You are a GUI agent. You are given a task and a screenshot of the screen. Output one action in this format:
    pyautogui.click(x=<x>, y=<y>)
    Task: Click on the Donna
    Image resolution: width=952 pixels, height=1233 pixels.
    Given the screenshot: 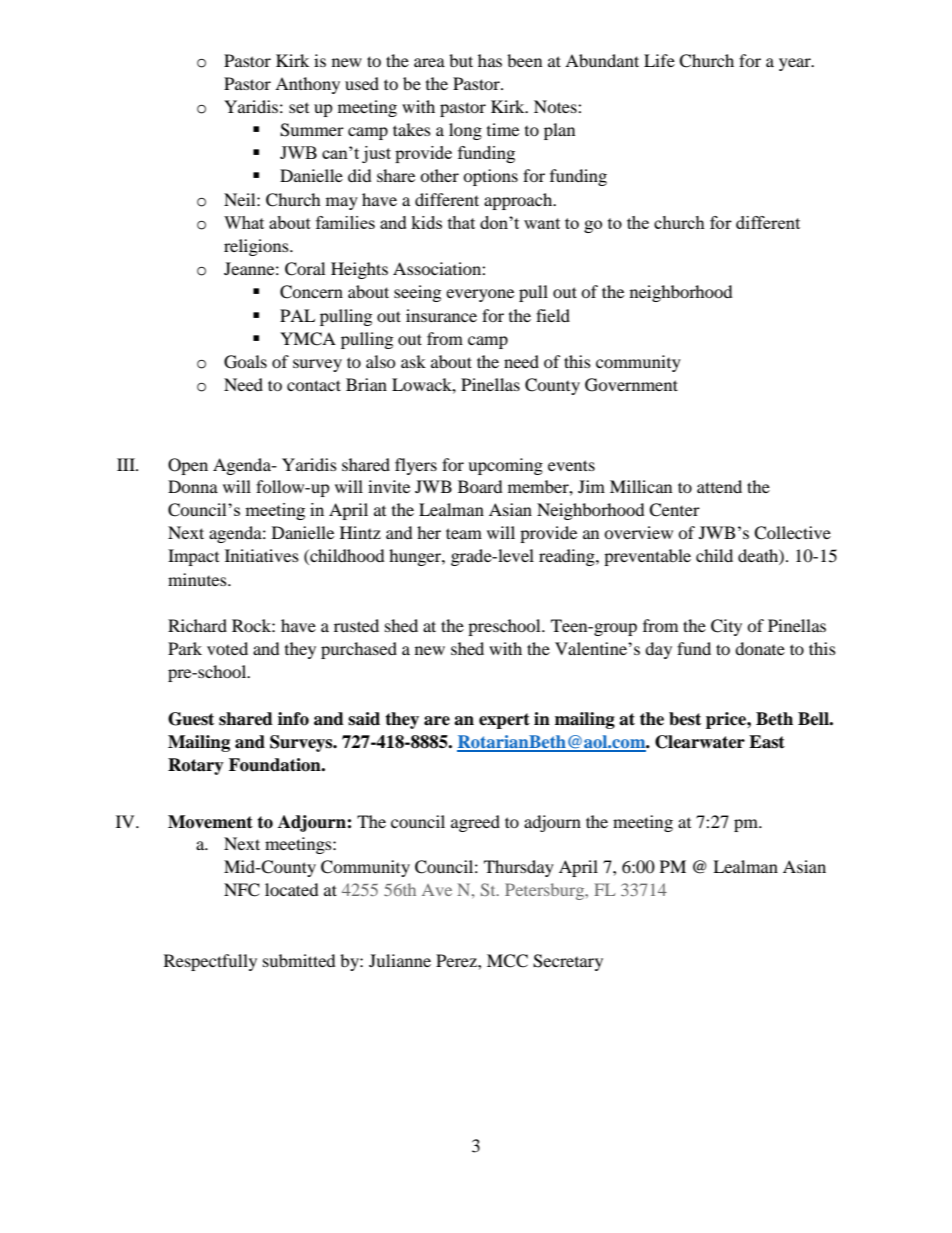 What is the action you would take?
    pyautogui.click(x=193, y=486)
